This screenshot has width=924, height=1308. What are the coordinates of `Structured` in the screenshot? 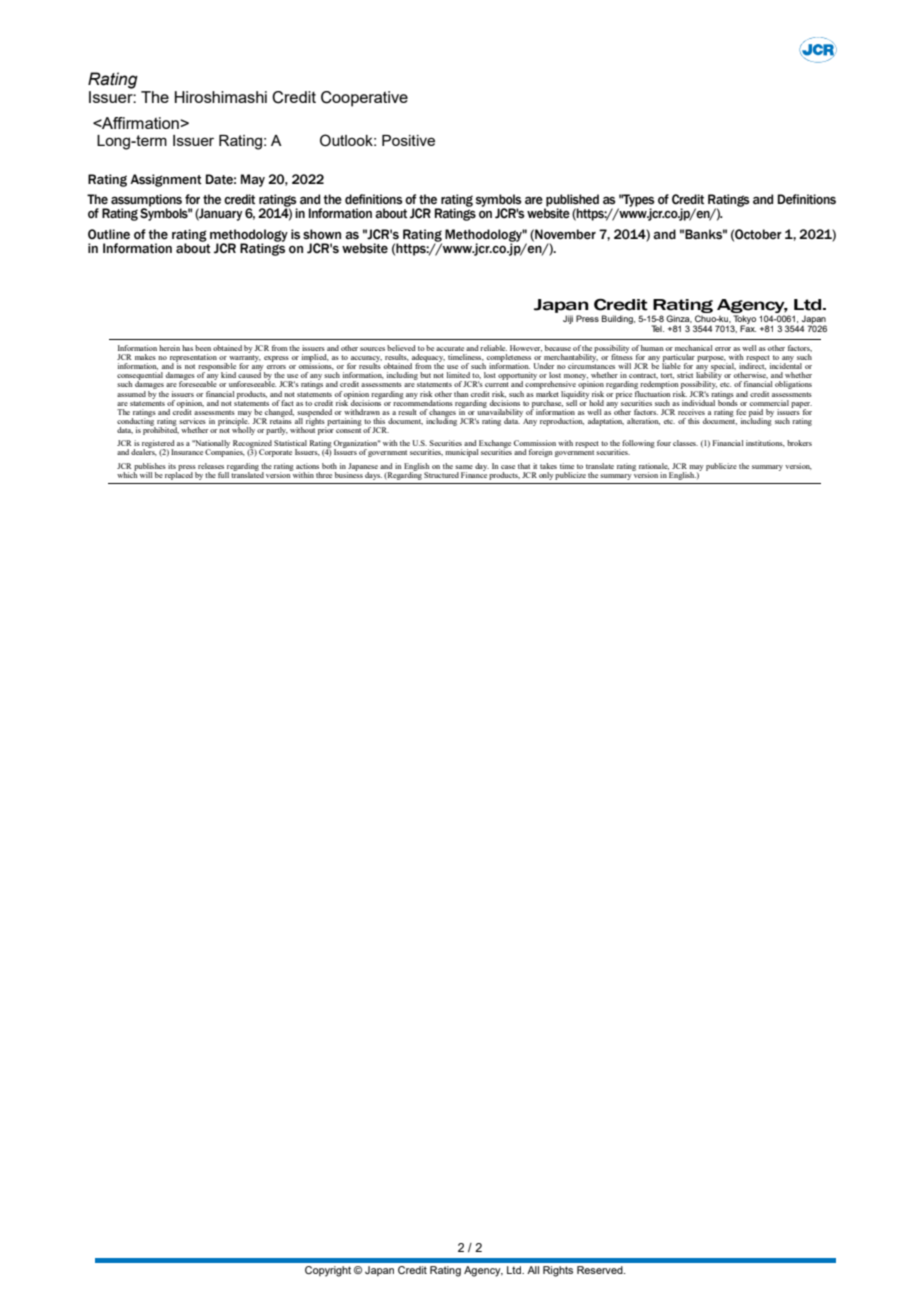 It's located at (441, 475).
